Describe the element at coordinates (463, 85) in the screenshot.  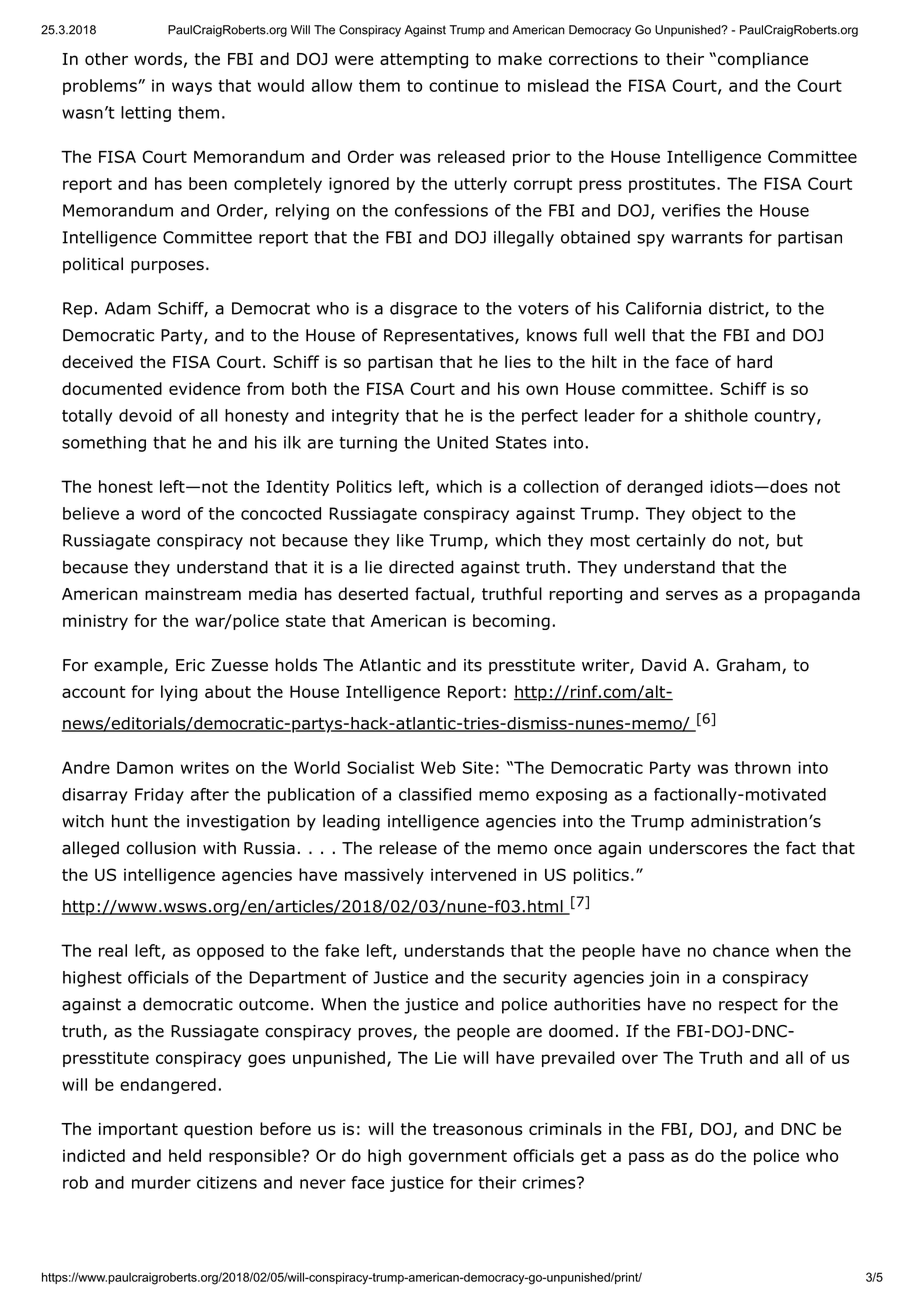
I see `continue` at that location.
